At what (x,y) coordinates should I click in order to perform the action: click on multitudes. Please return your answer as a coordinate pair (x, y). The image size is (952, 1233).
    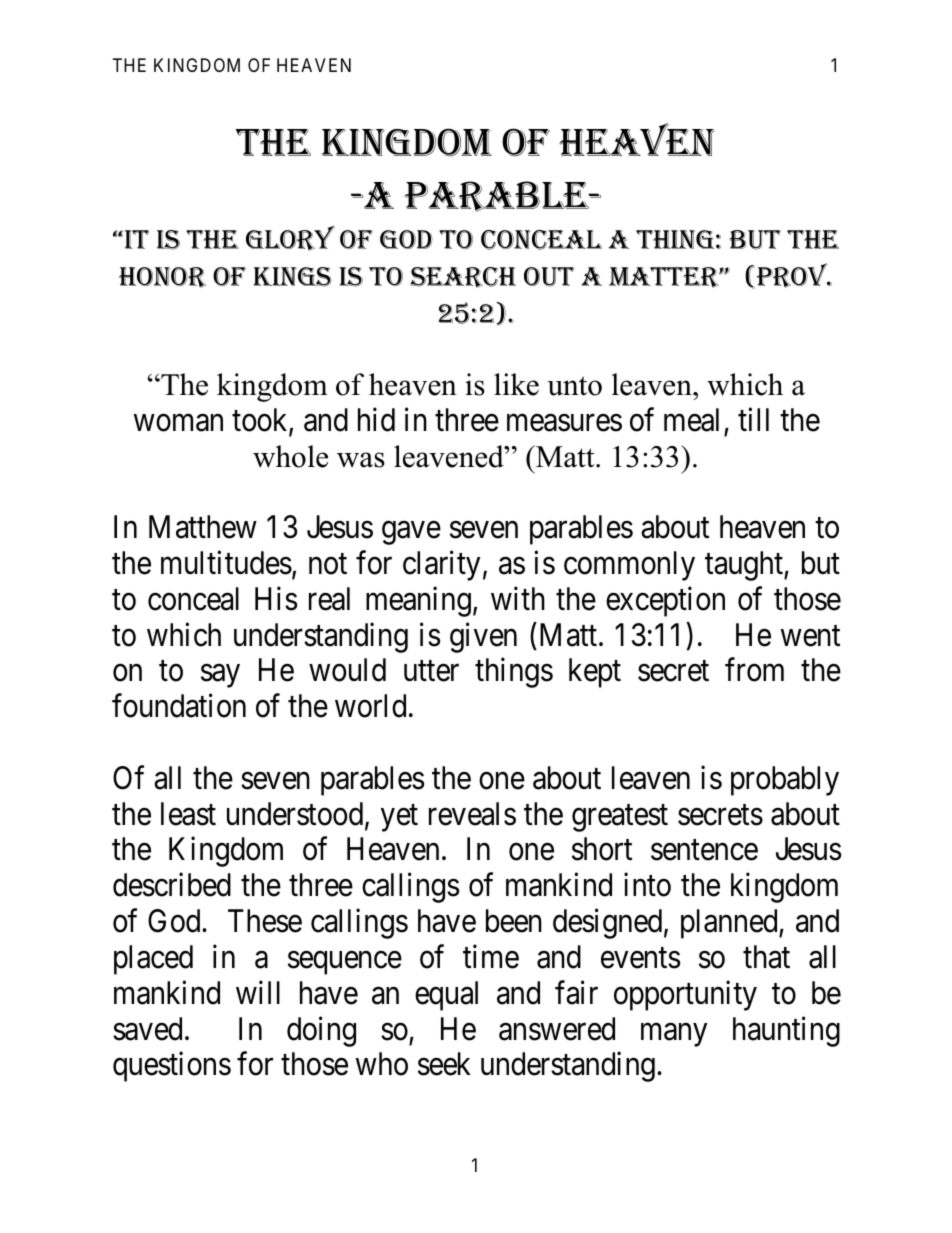
    Looking at the image, I should click on (226, 563).
